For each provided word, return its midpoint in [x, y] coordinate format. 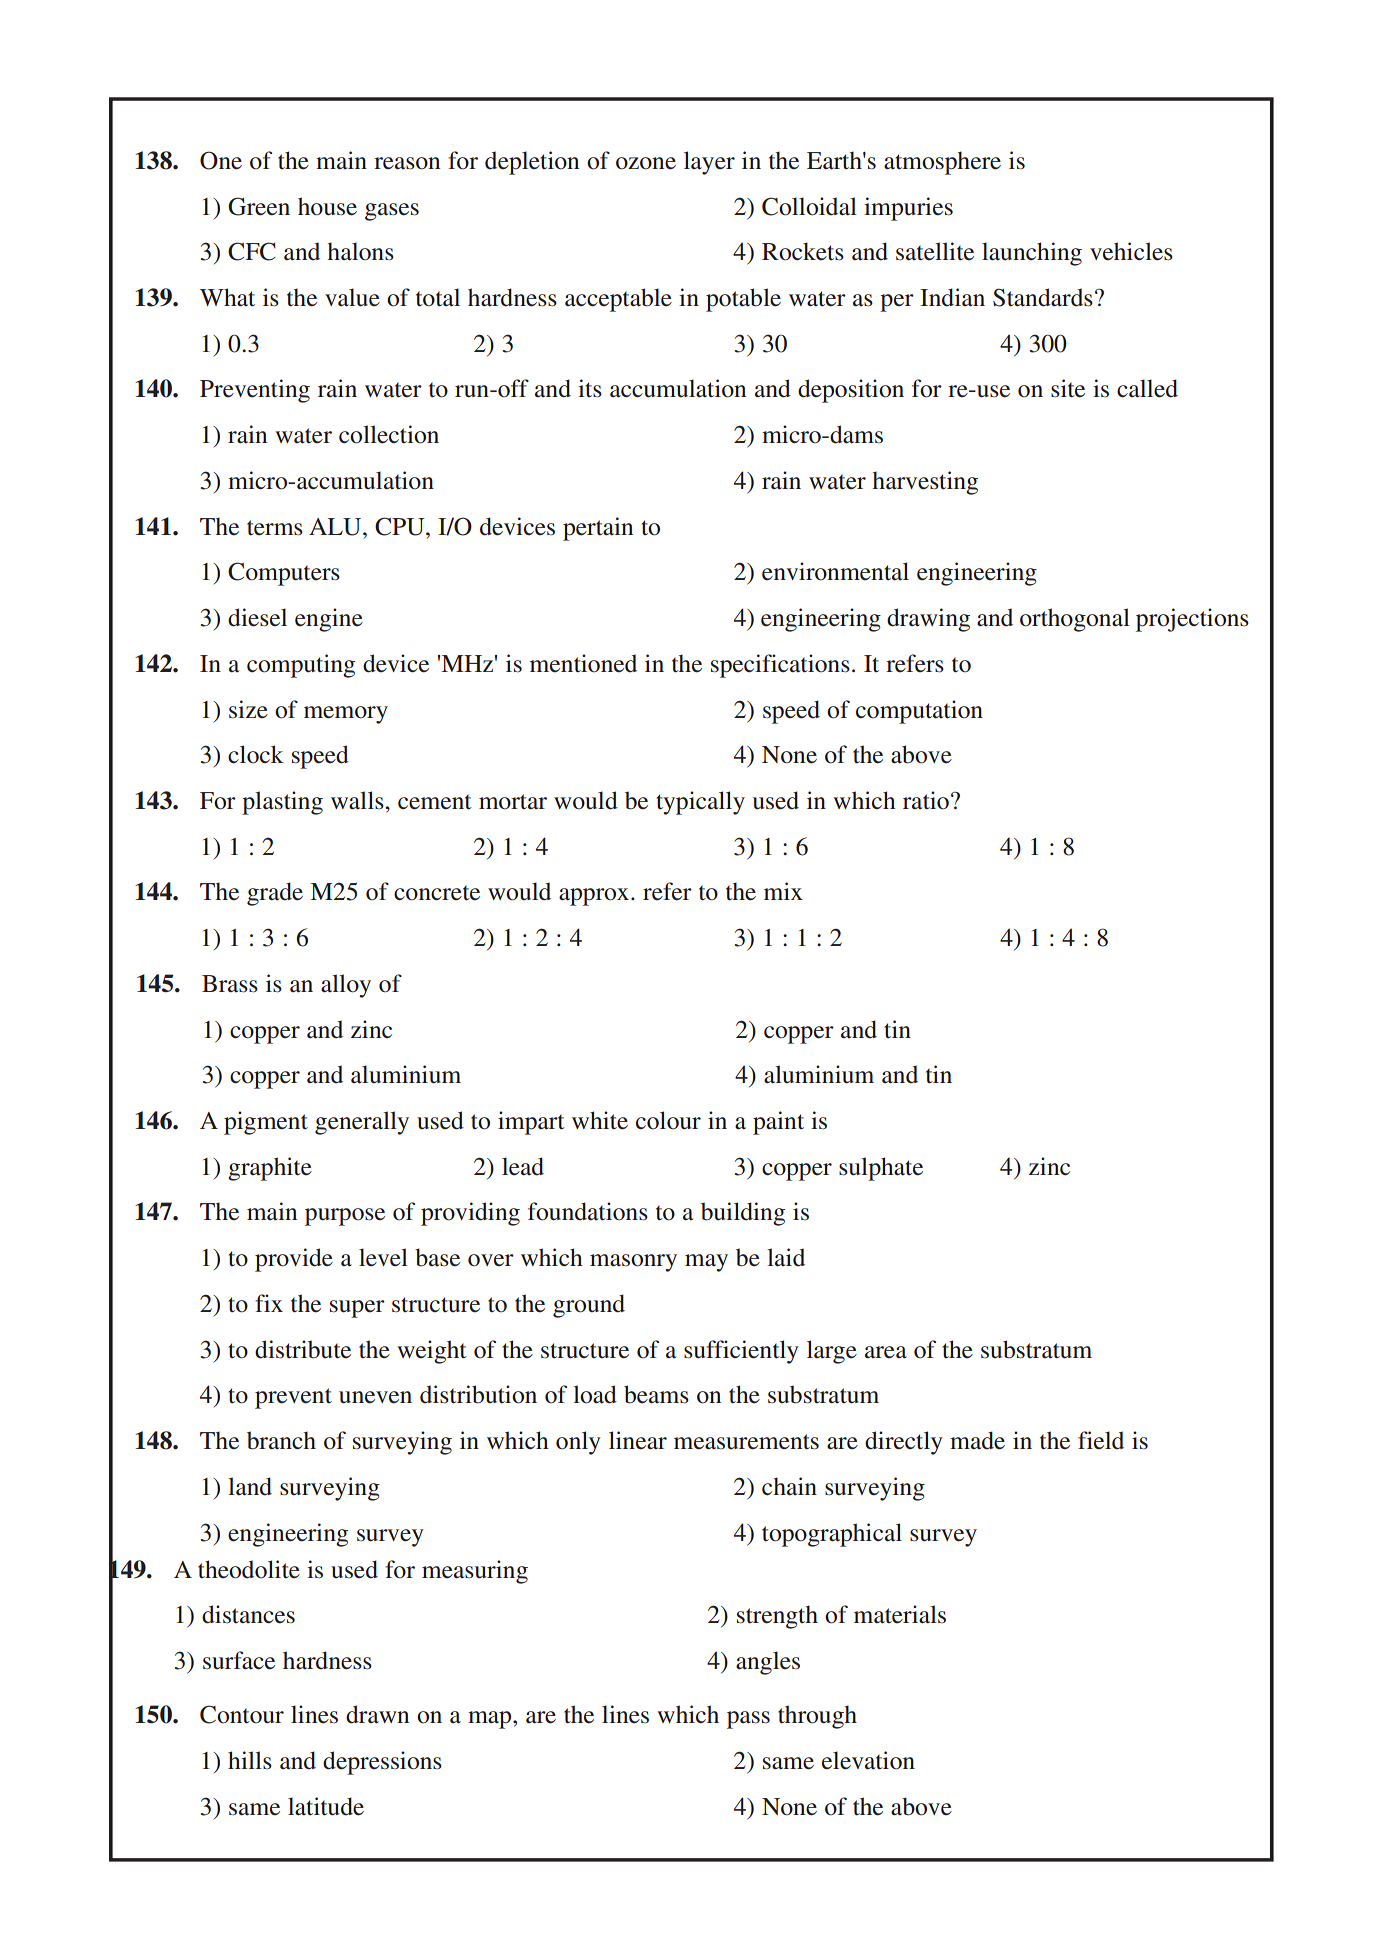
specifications [780, 666]
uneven [375, 1397]
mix [783, 891]
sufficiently [741, 1352]
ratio [926, 800]
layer [709, 163]
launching [1032, 254]
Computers [284, 574]
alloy [346, 986]
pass [748, 1720]
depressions [382, 1763]
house [327, 206]
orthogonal [1075, 620]
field [1101, 1440]
